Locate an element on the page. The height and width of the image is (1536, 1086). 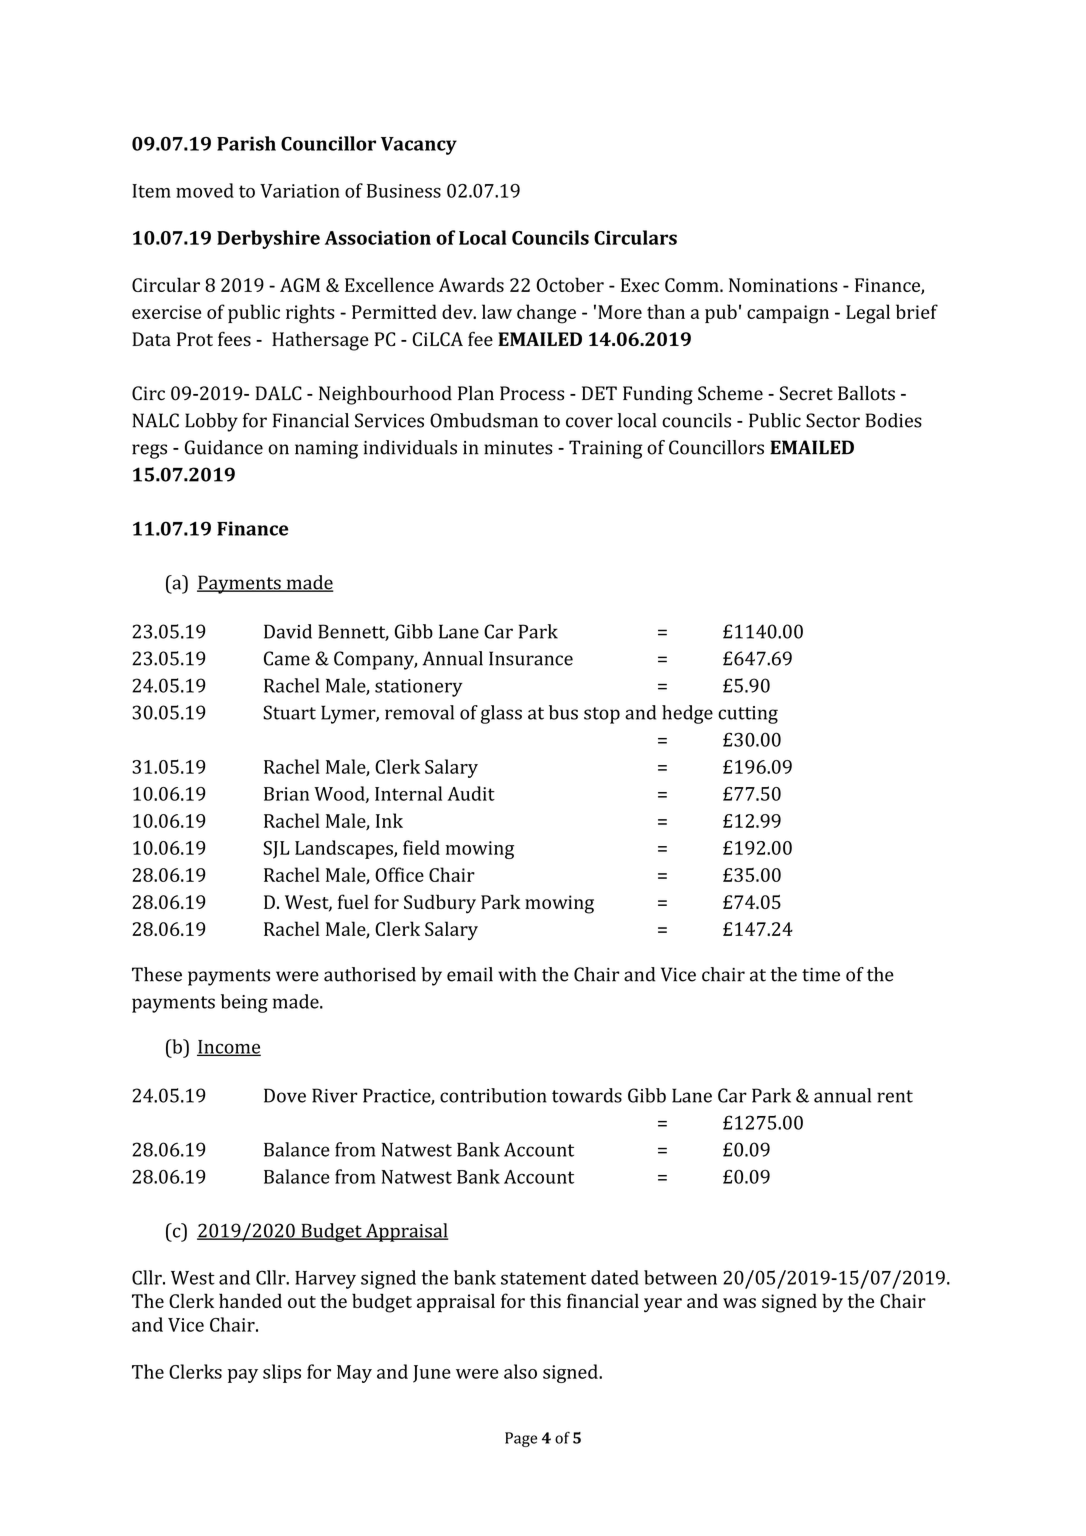
Dove is located at coordinates (285, 1095).
